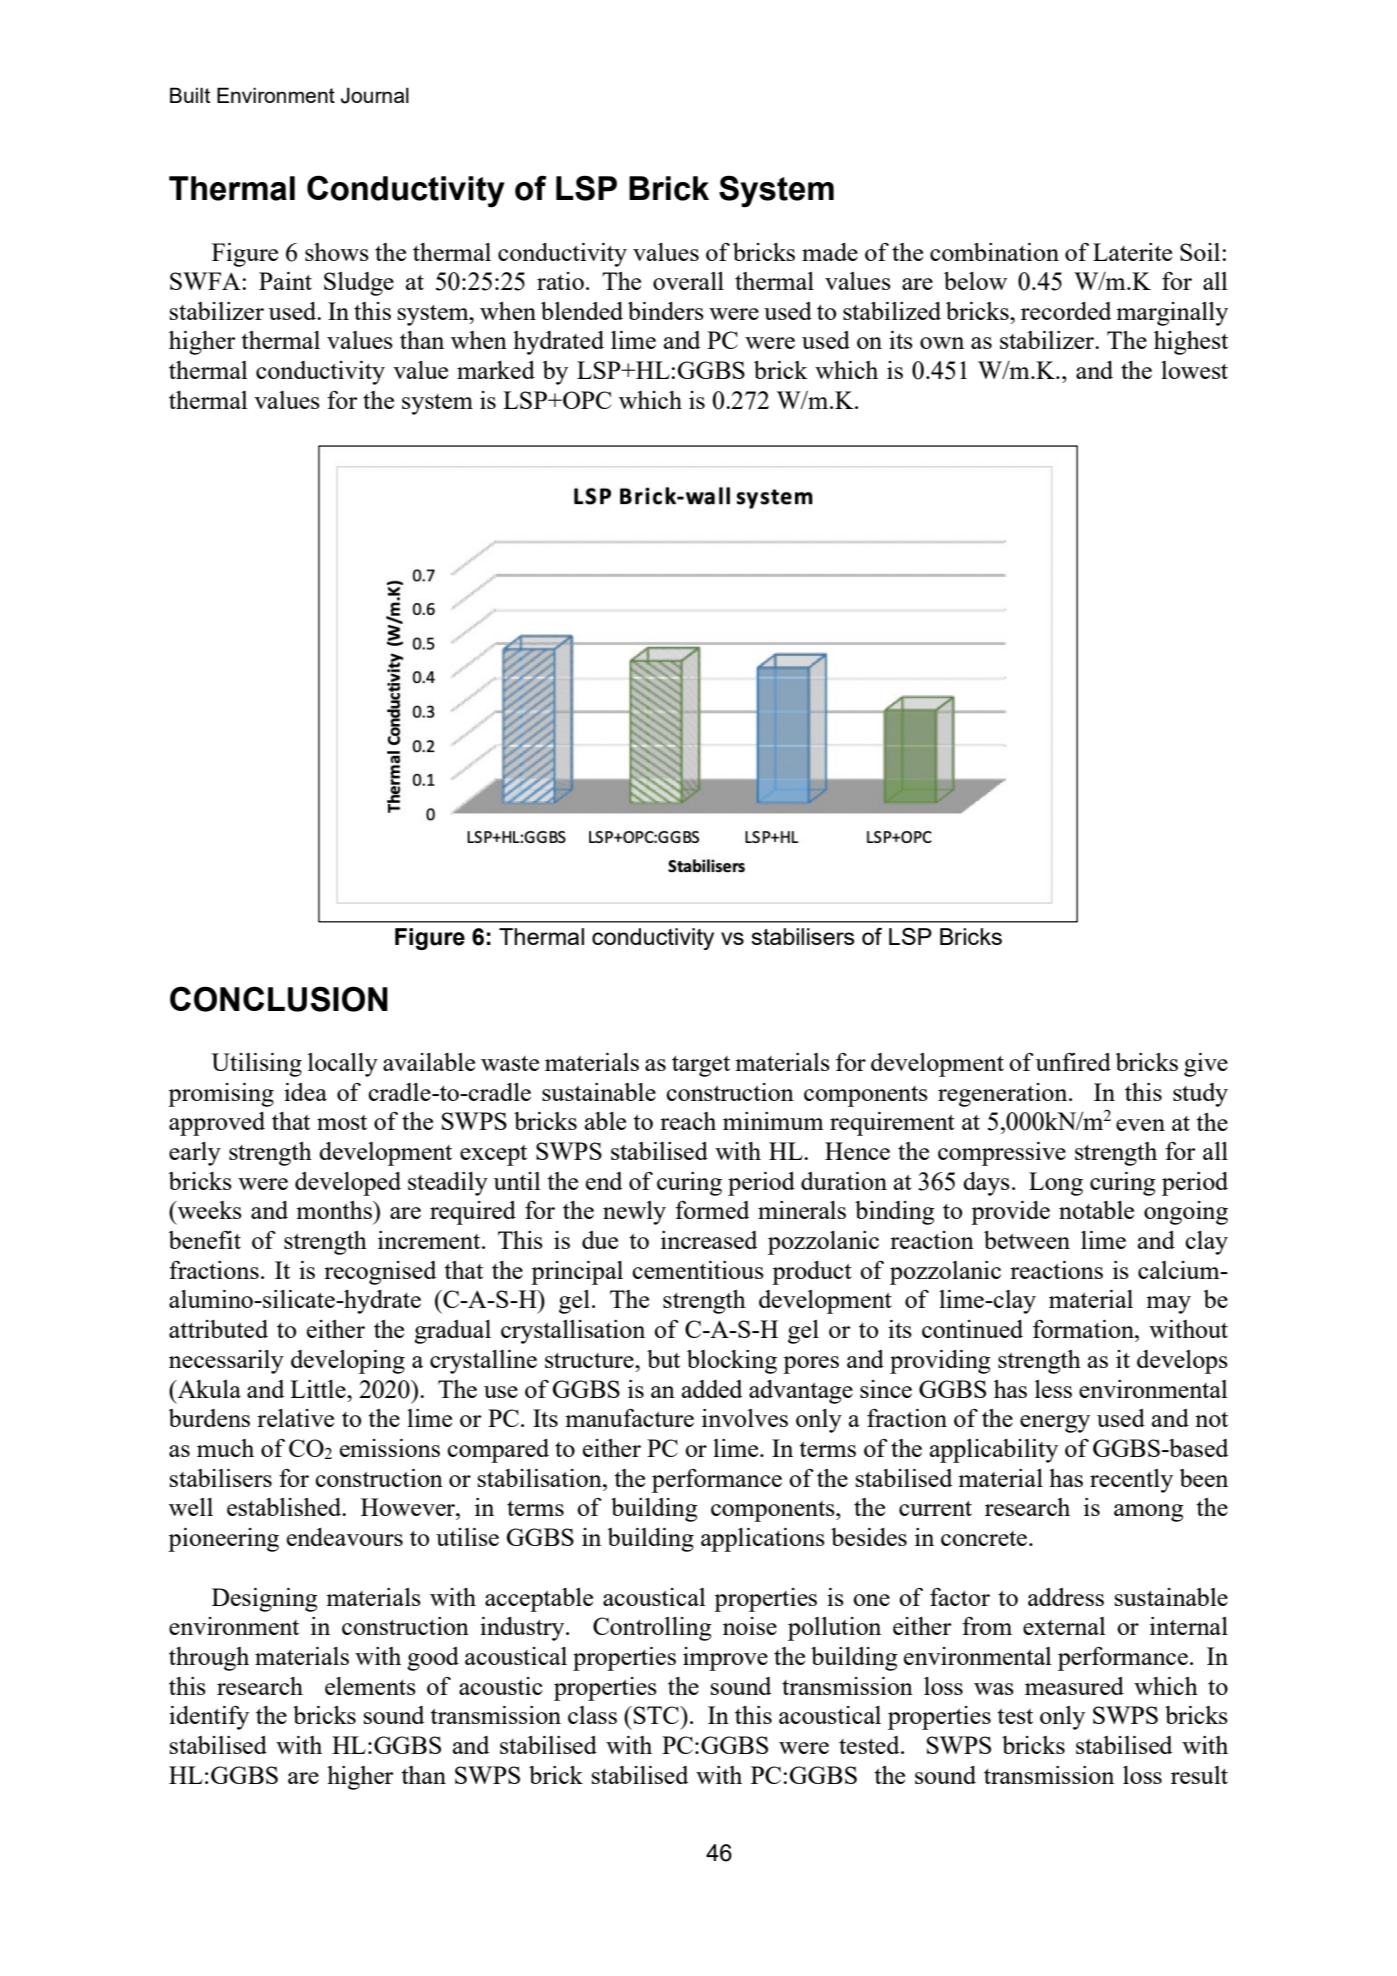  I want to click on Long, so click(1056, 1184).
